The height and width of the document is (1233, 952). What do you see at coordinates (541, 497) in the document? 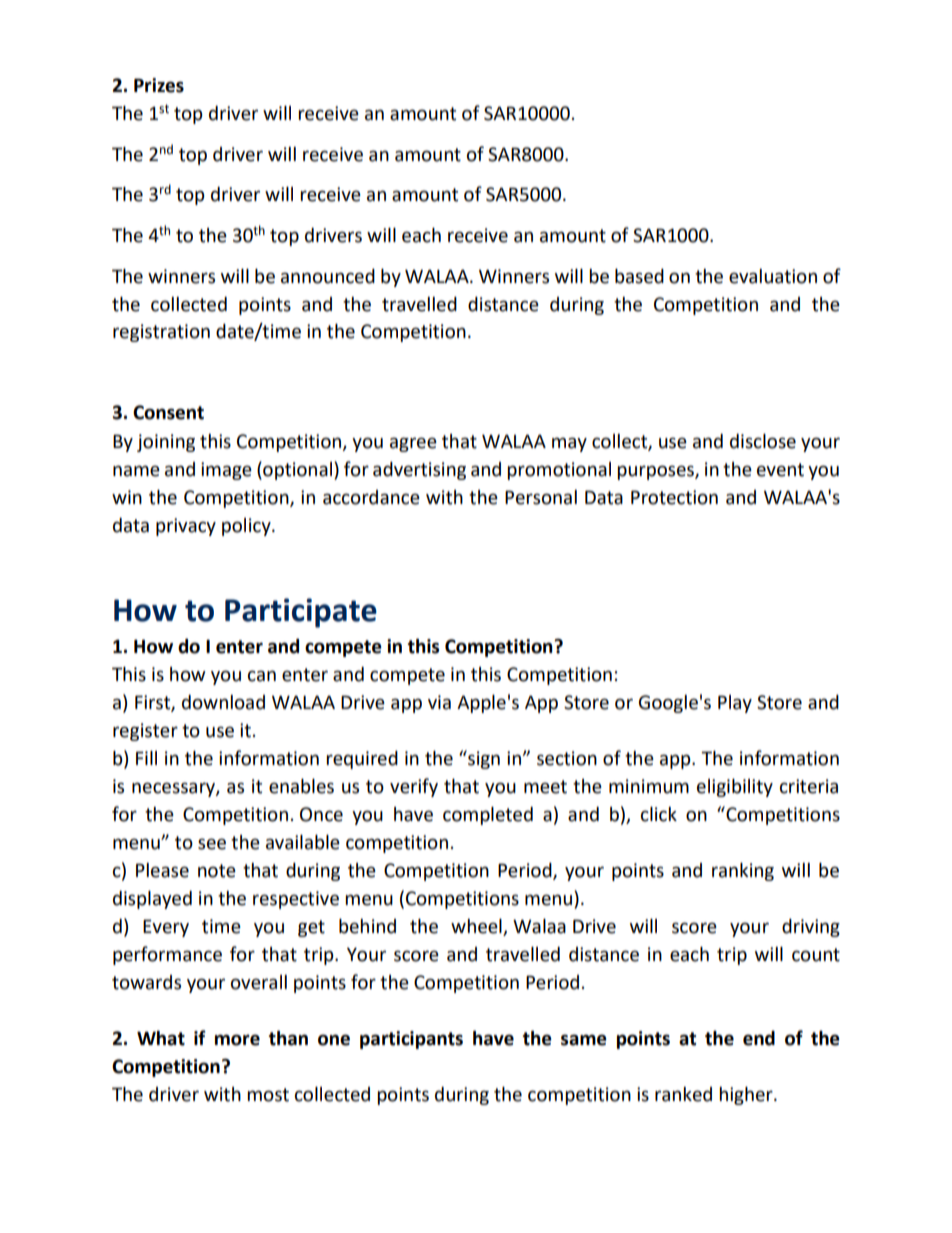
I see `Personal` at bounding box center [541, 497].
